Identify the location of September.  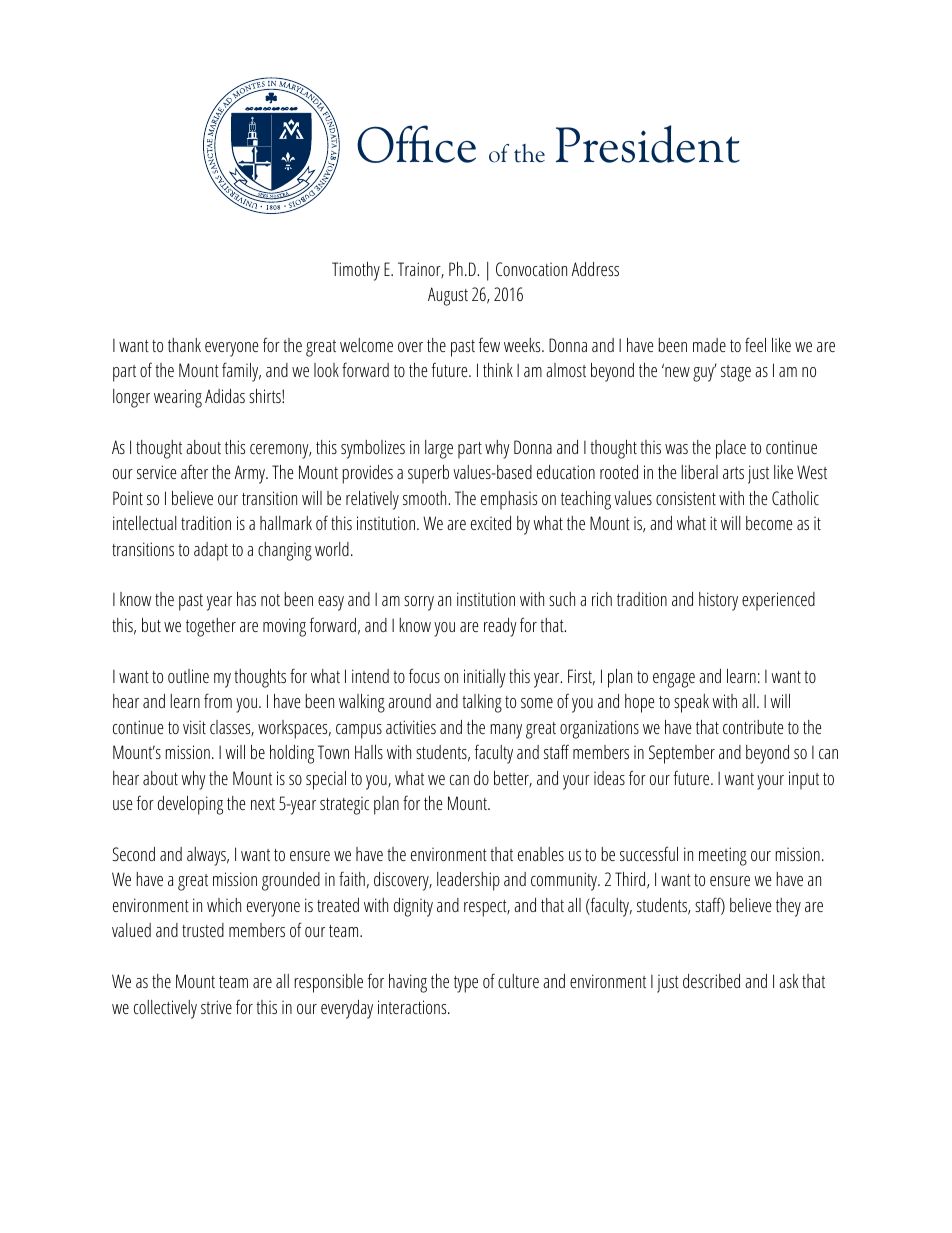
(682, 754).
